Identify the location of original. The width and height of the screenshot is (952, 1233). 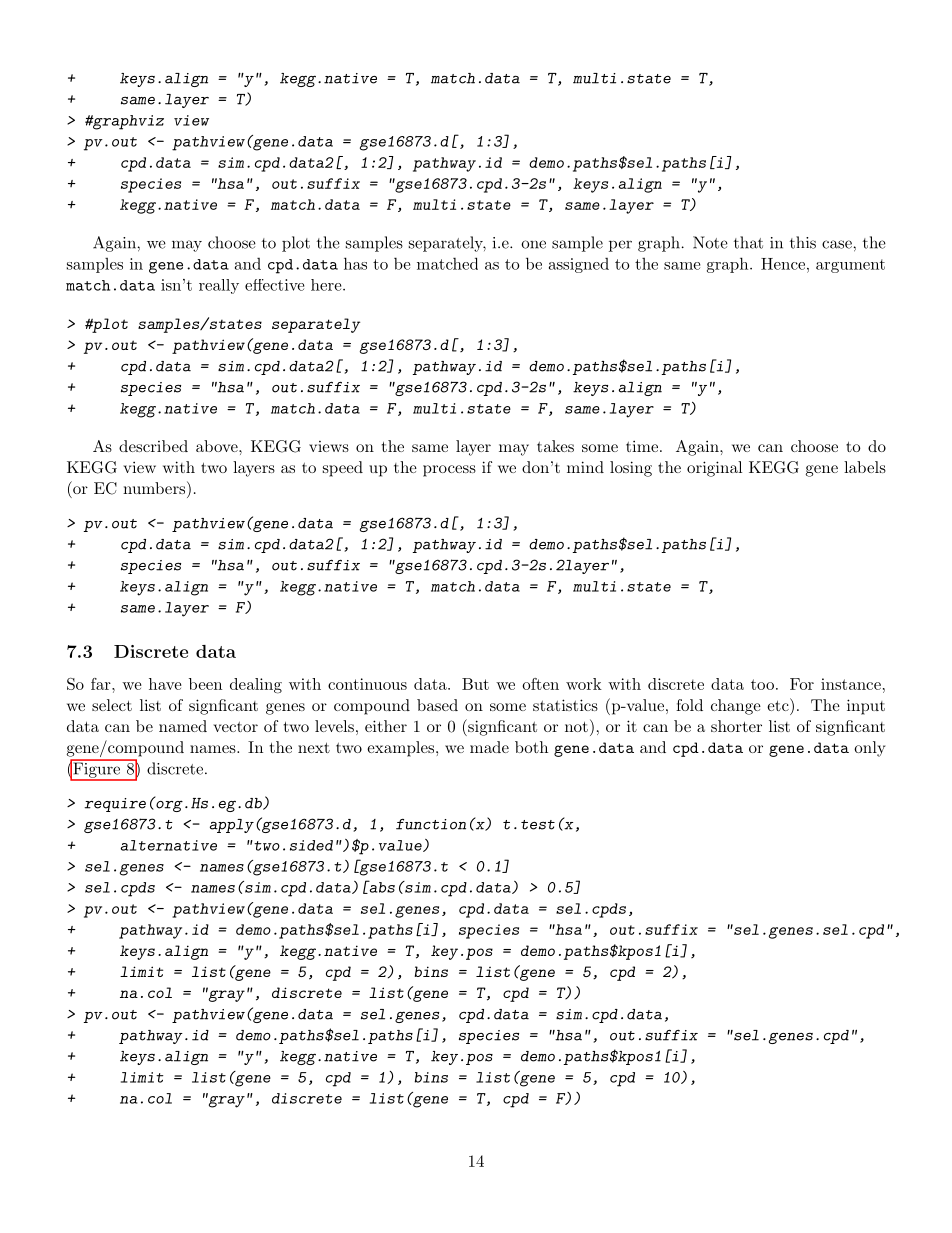
(714, 469).
